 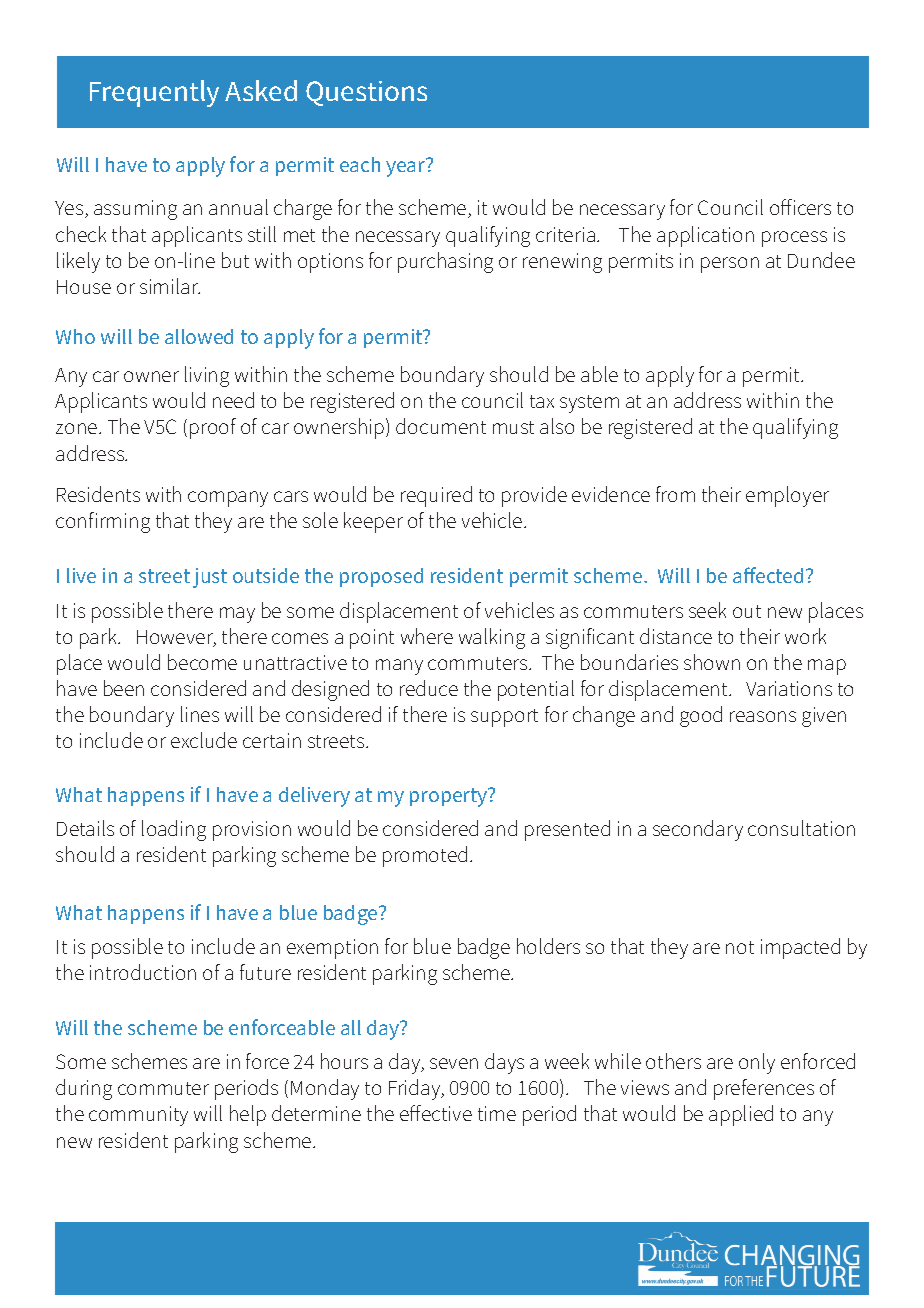 I want to click on Frequently, so click(x=154, y=93).
